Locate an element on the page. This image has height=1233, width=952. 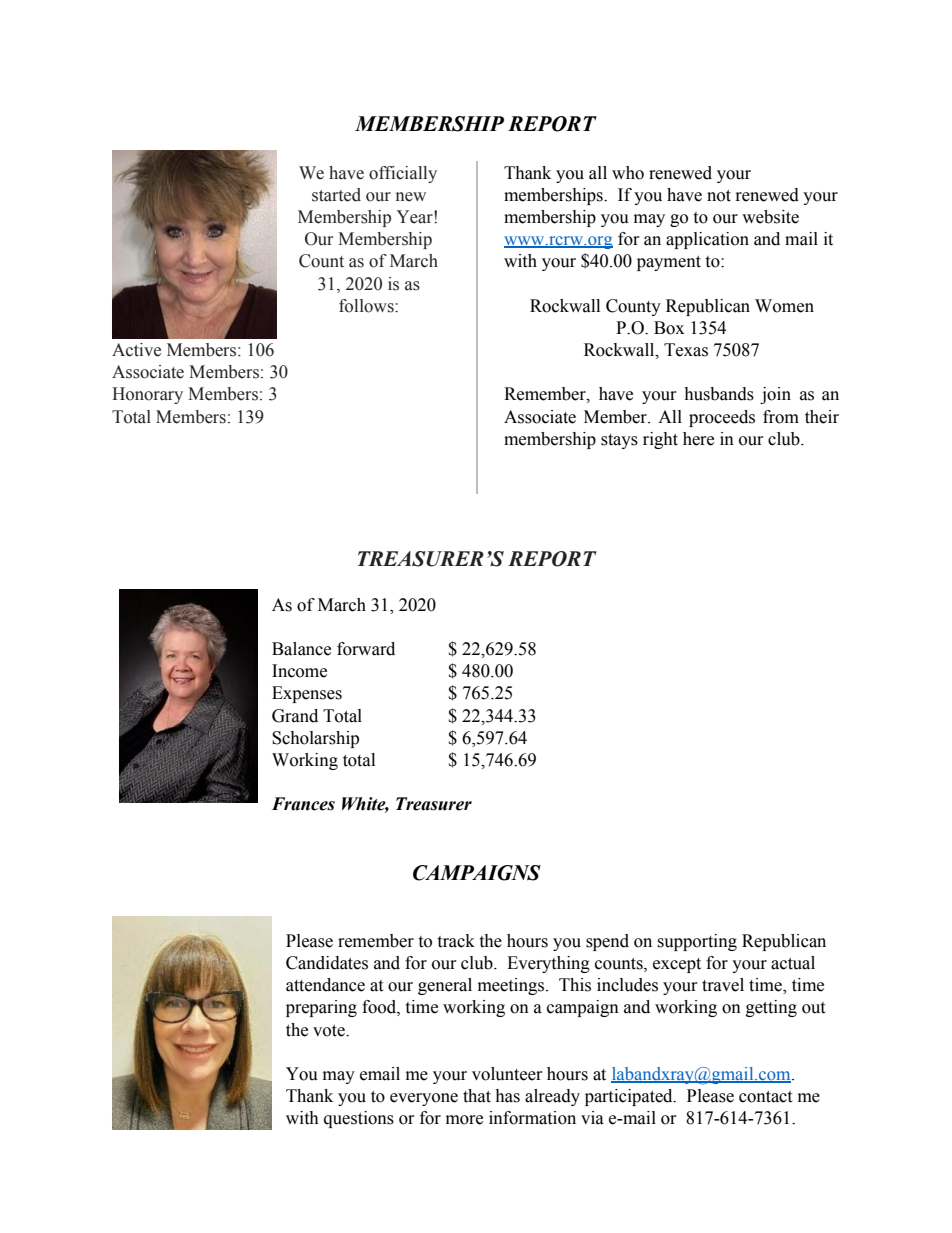
contact is located at coordinates (765, 1097).
